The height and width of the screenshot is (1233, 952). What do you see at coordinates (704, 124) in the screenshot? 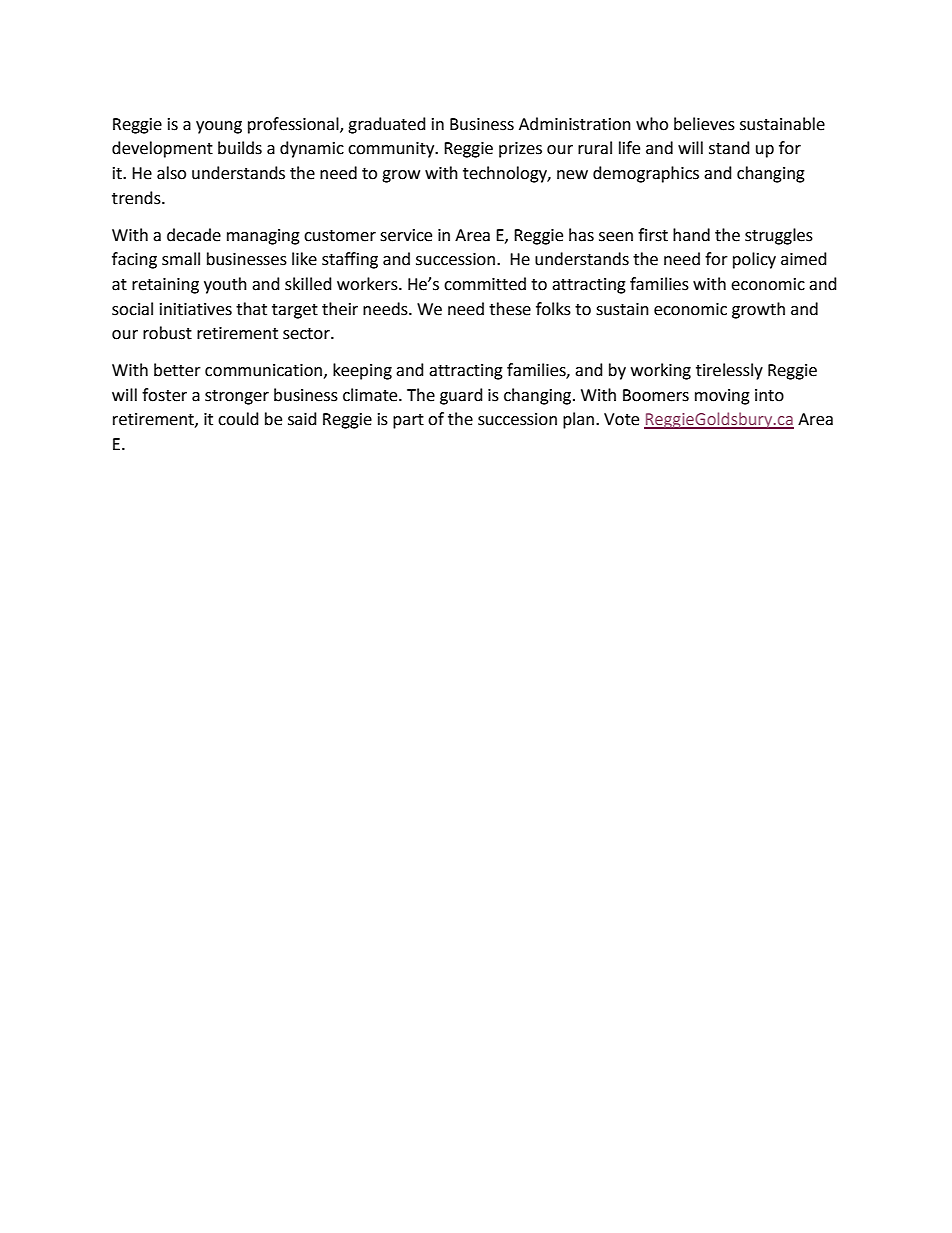
I see `believes` at bounding box center [704, 124].
